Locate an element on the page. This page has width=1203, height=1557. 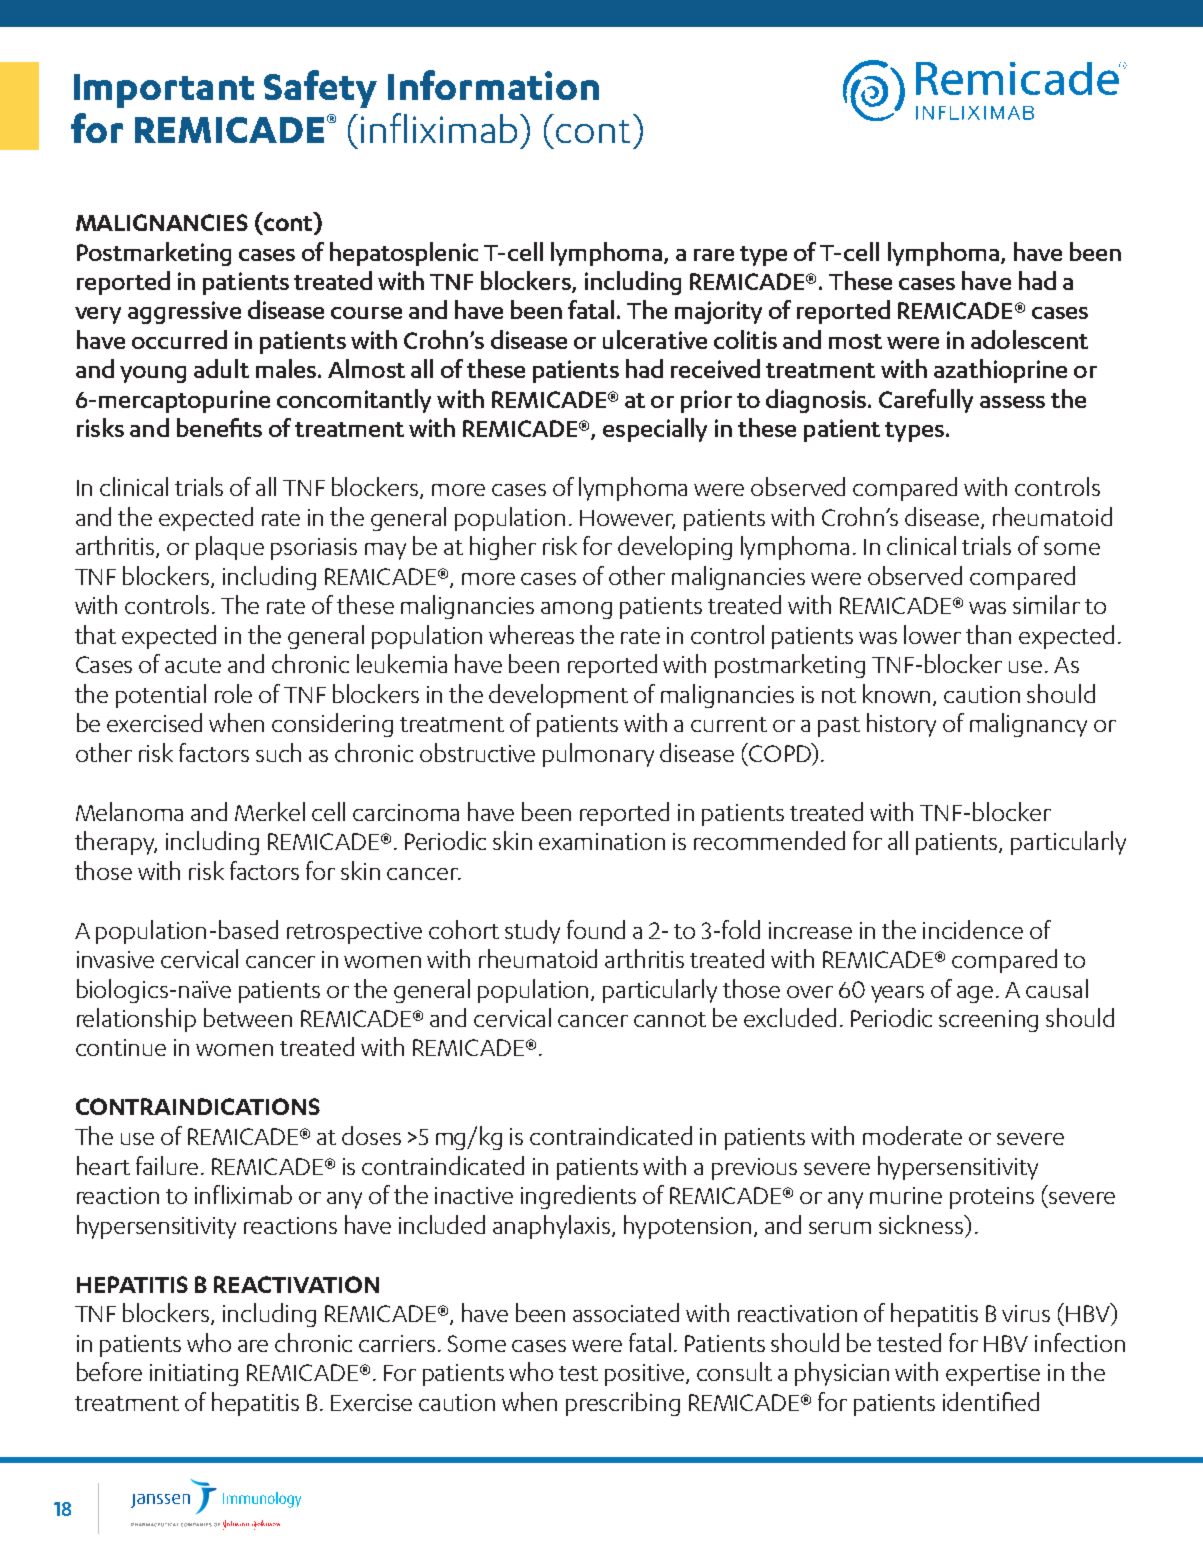
Information is located at coordinates (493, 85).
